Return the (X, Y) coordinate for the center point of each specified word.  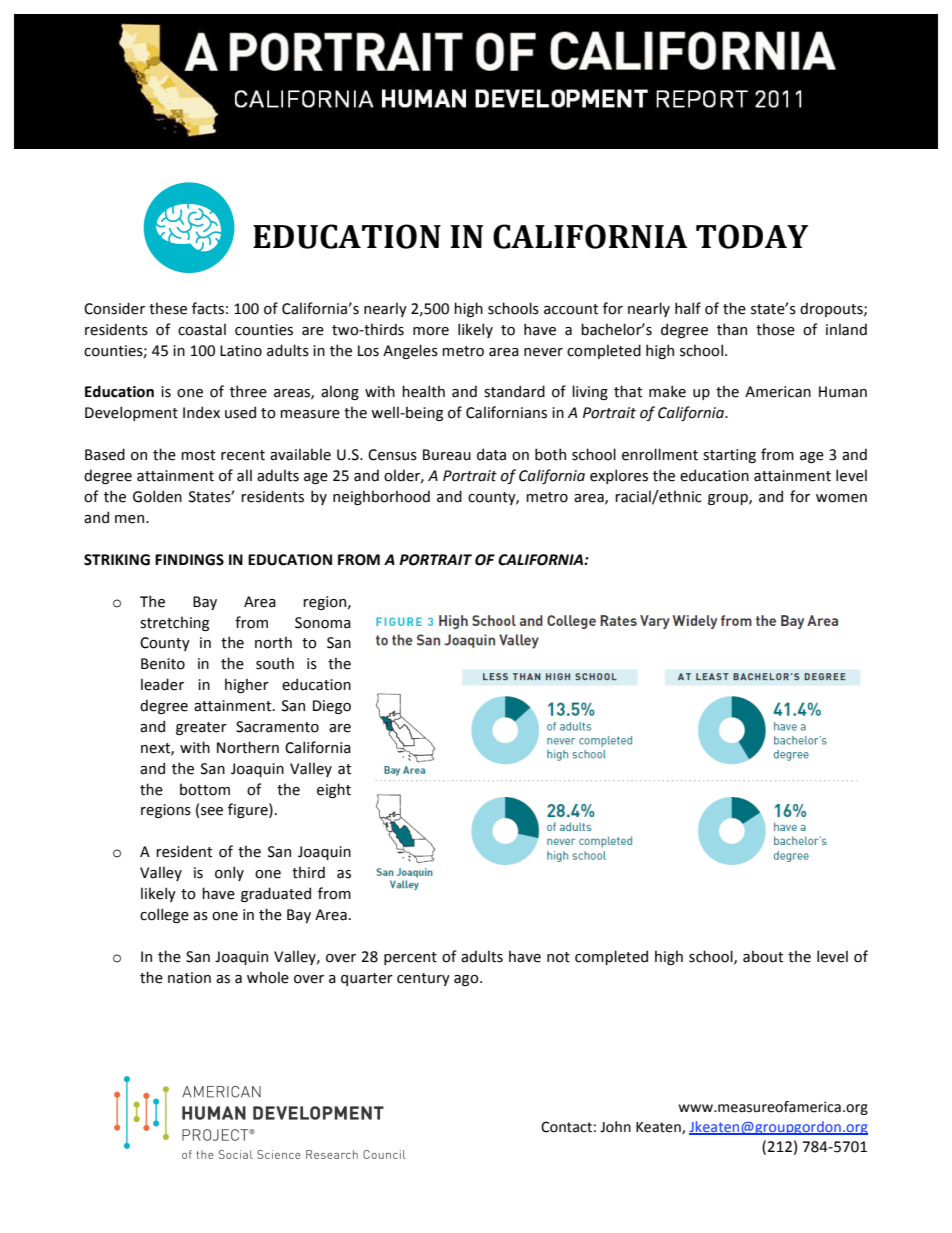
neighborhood (381, 497)
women (841, 498)
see (212, 811)
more (431, 331)
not (558, 957)
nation (189, 978)
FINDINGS (189, 560)
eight (334, 790)
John (615, 1127)
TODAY (752, 236)
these (168, 308)
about (763, 956)
